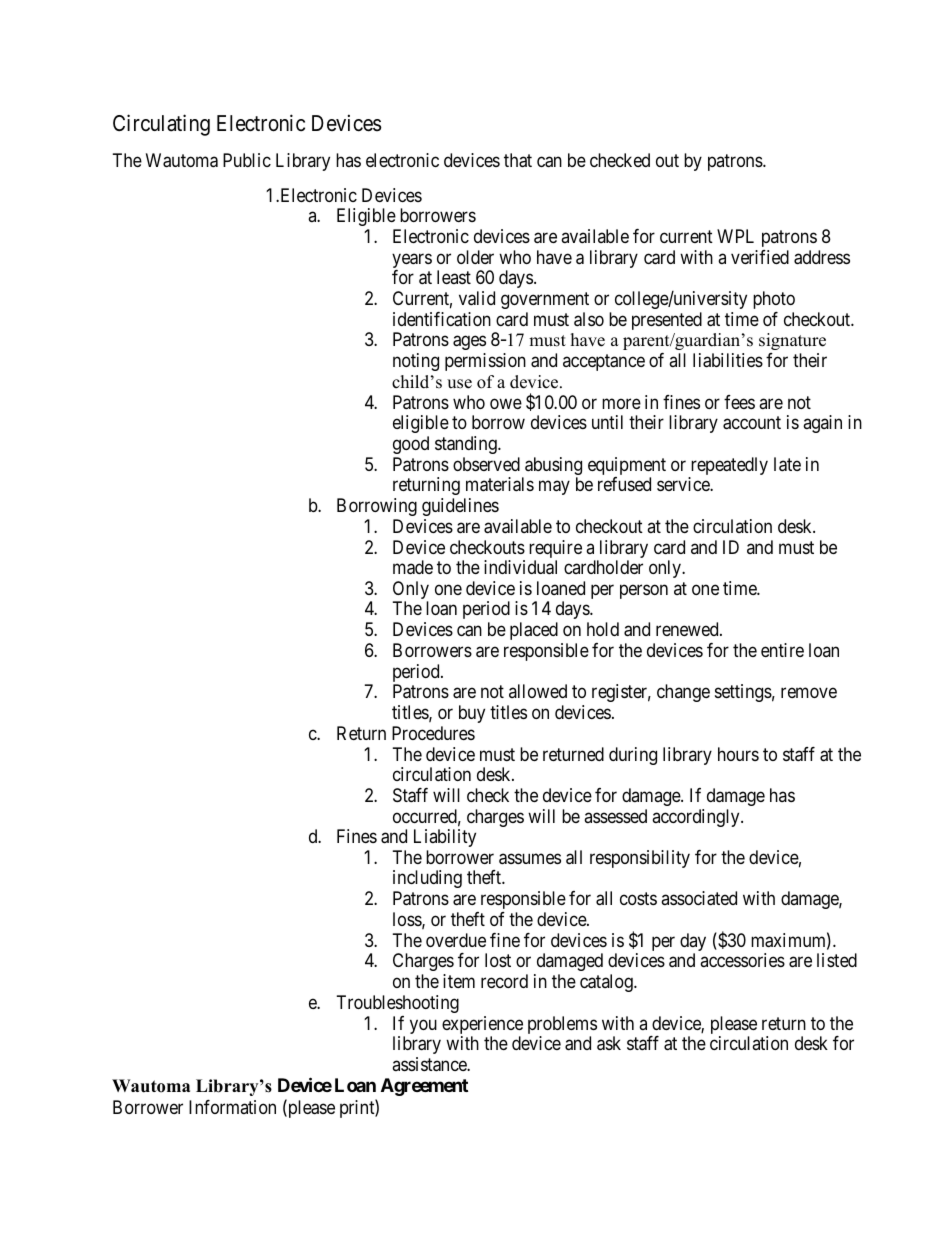  What do you see at coordinates (247, 160) in the screenshot?
I see `Public` at bounding box center [247, 160].
